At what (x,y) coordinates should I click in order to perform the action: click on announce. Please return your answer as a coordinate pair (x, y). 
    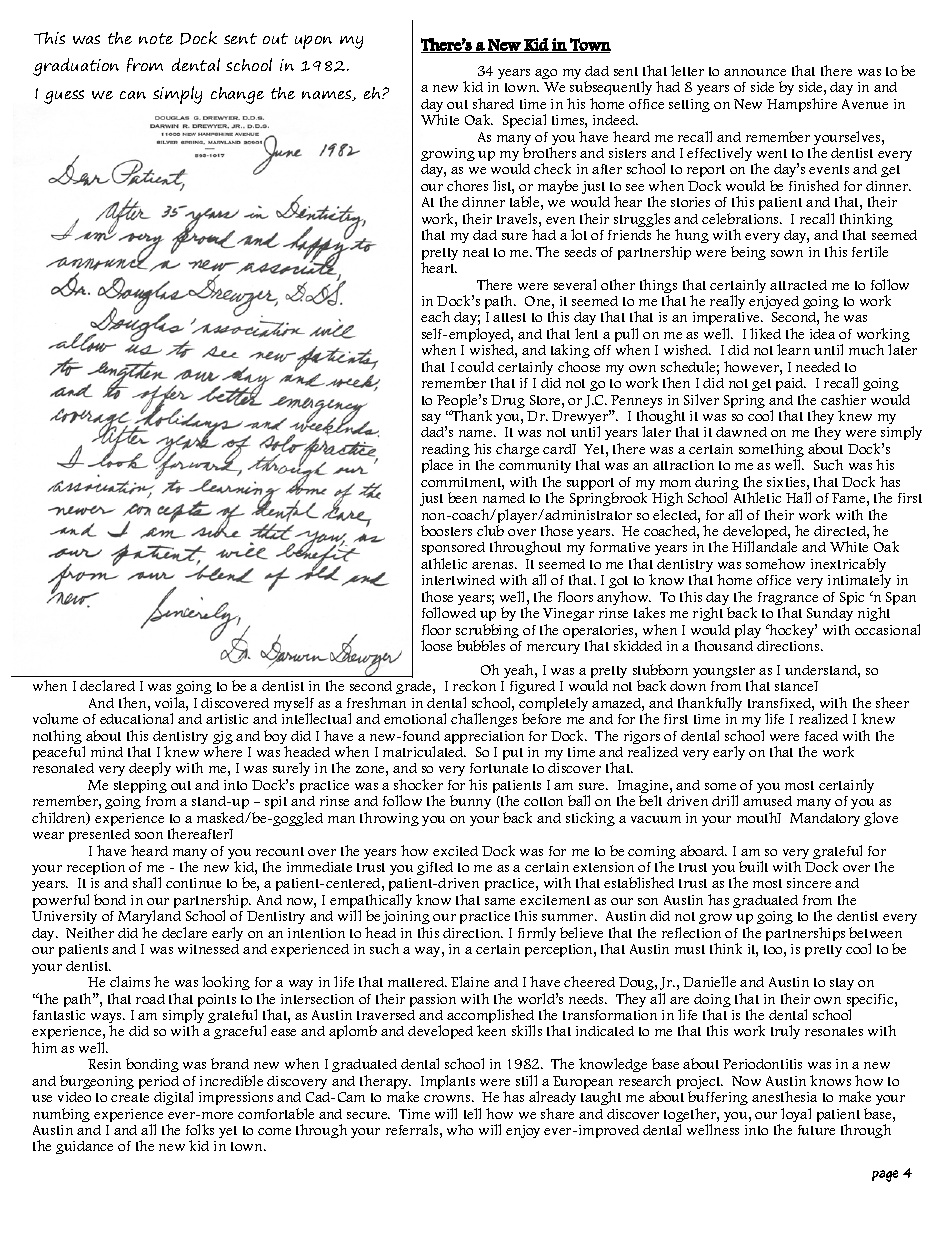
    Looking at the image, I should click on (755, 72).
